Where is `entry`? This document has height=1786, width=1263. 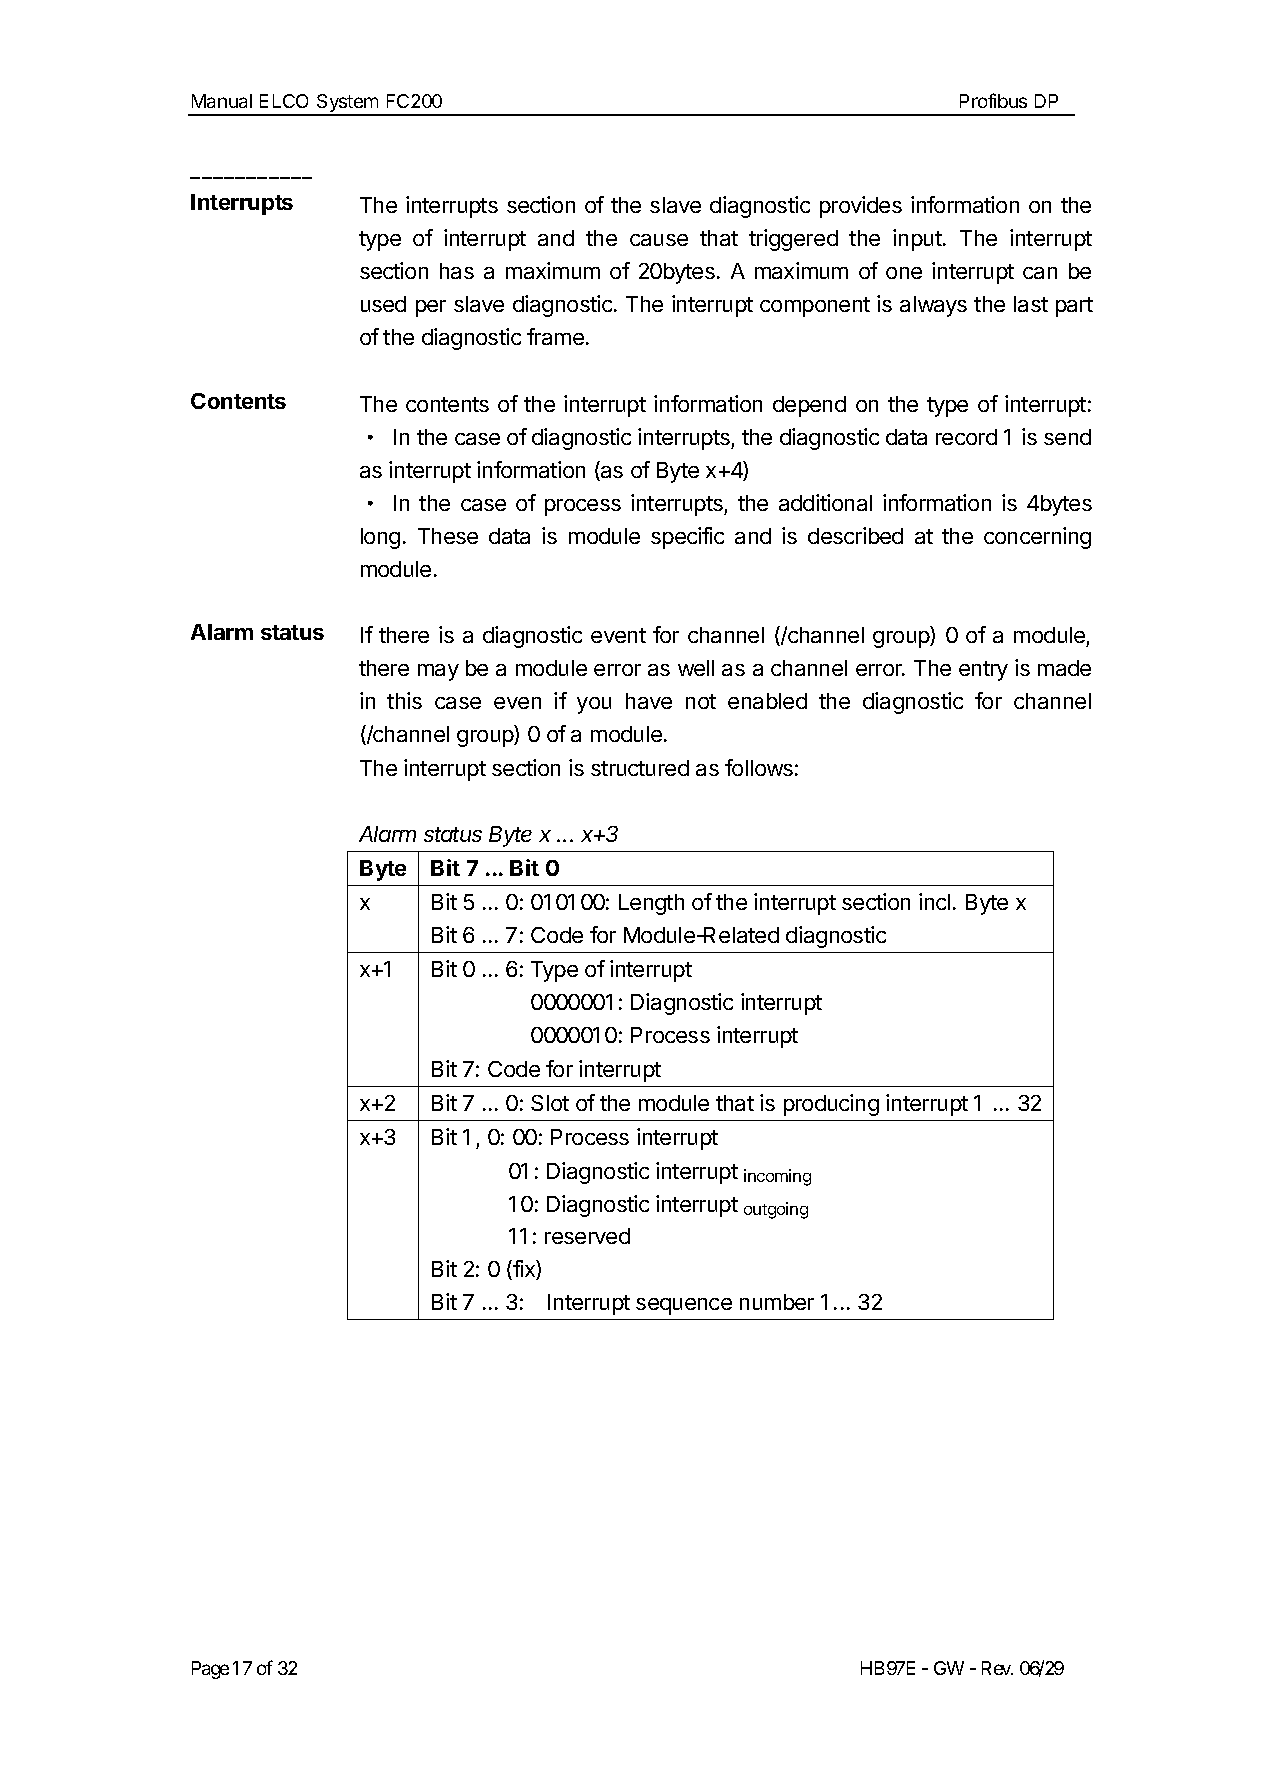 entry is located at coordinates (983, 671).
